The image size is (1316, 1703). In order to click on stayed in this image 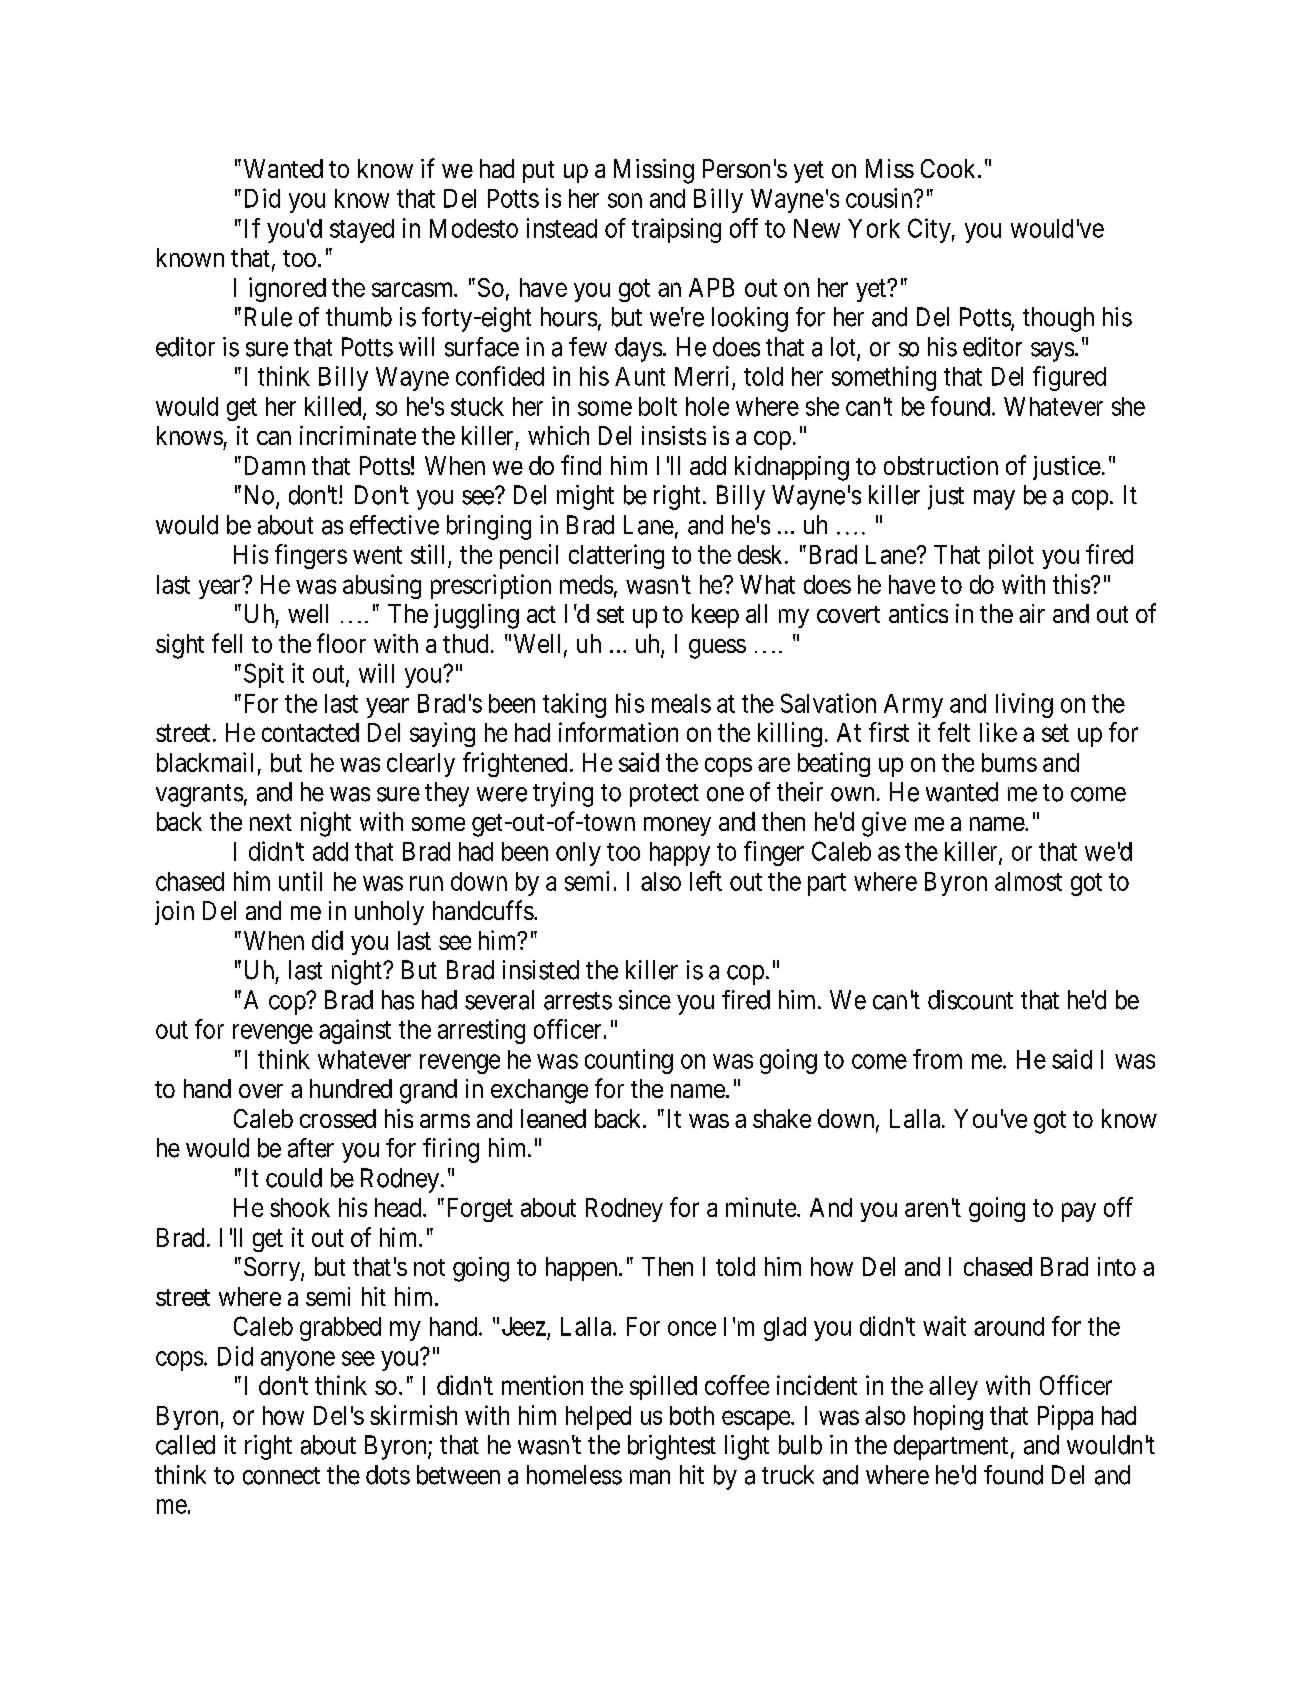, I will do `click(362, 231)`.
